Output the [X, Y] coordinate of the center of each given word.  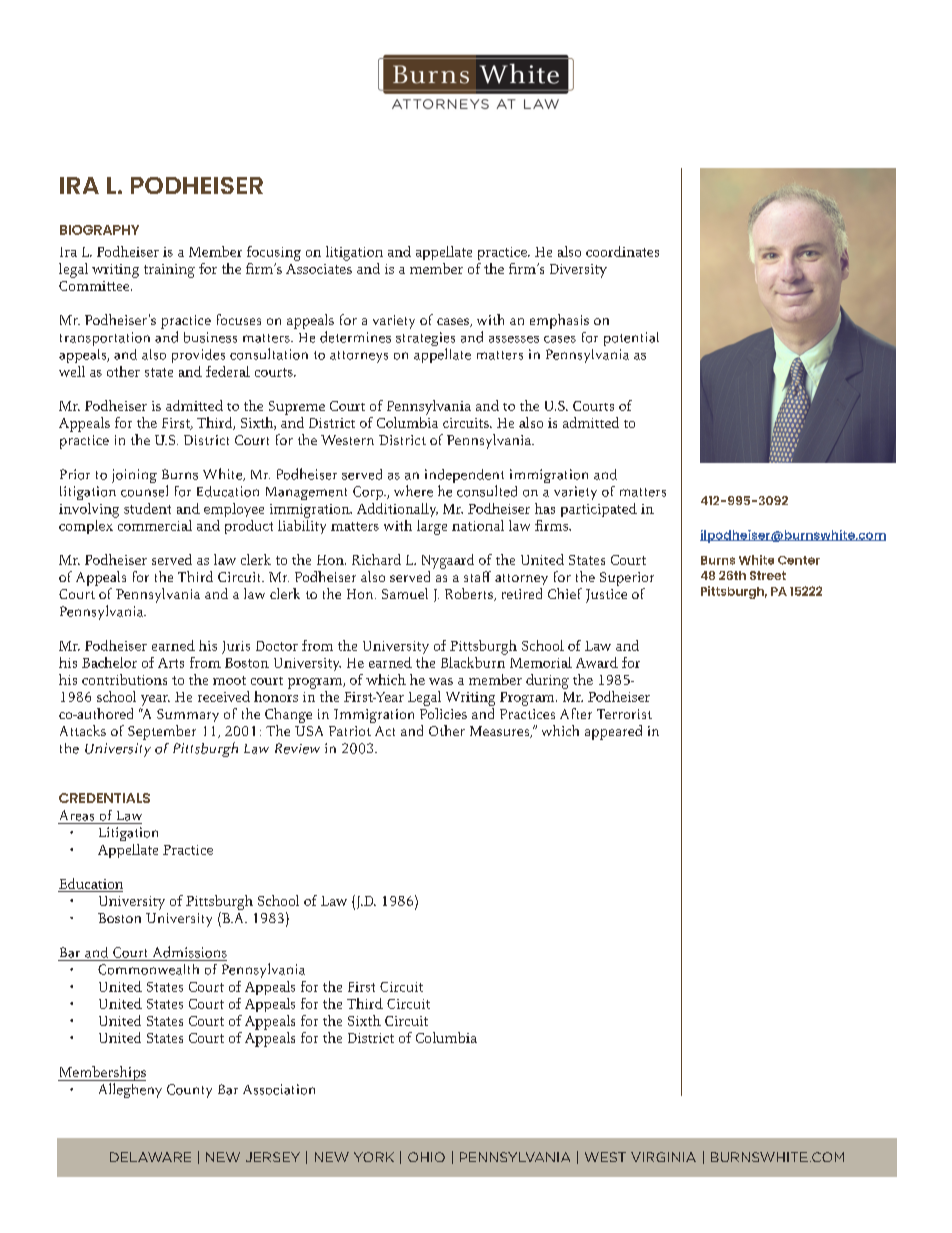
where [413, 491]
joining [134, 476]
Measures [501, 732]
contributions [124, 679]
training [169, 271]
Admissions [190, 952]
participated [599, 510]
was [441, 681]
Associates [319, 269]
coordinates [622, 251]
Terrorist [624, 714]
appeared [613, 732]
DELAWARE [150, 1157]
